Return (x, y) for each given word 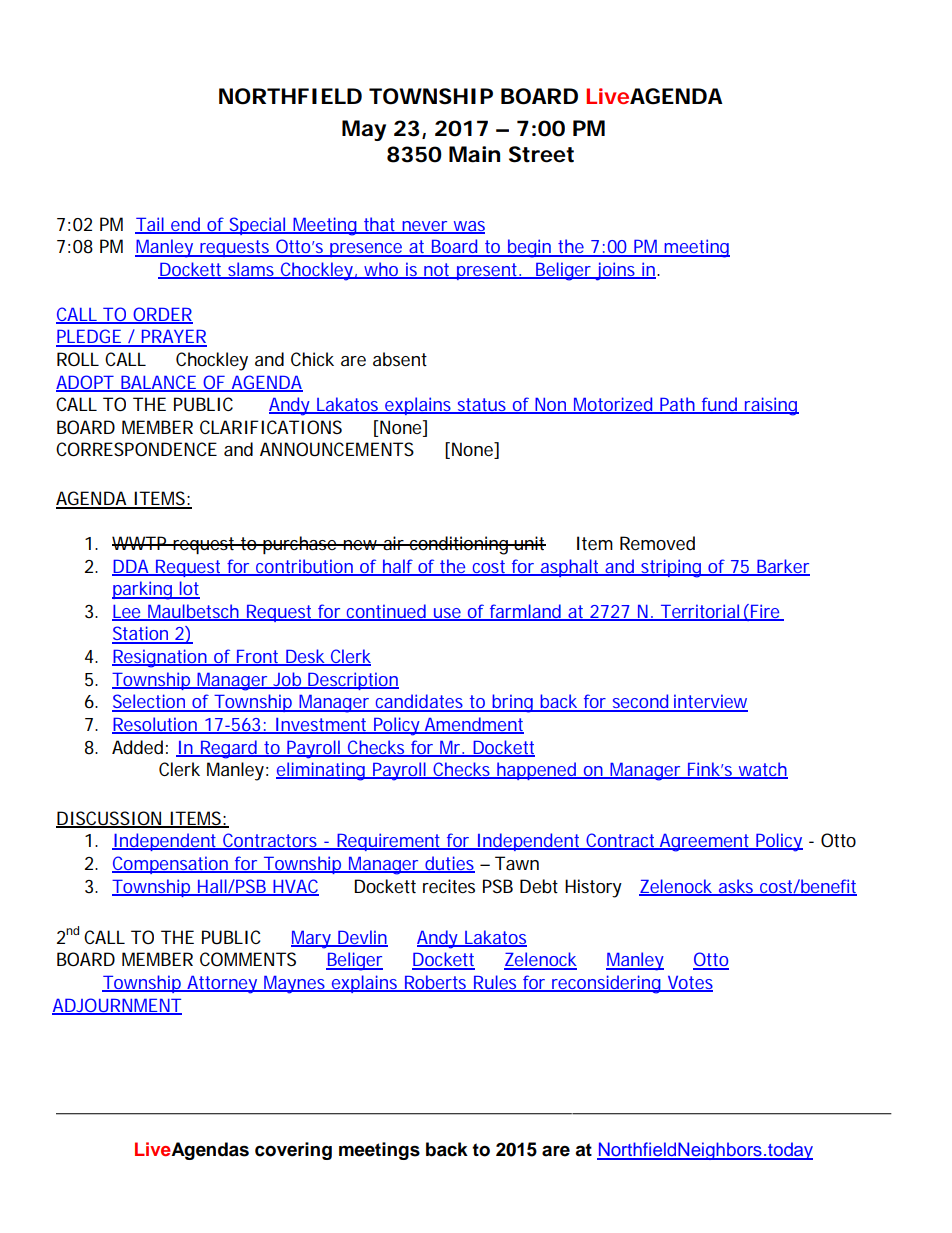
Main (474, 154)
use (447, 614)
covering (293, 1151)
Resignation (160, 658)
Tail (150, 225)
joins (615, 271)
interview (710, 702)
